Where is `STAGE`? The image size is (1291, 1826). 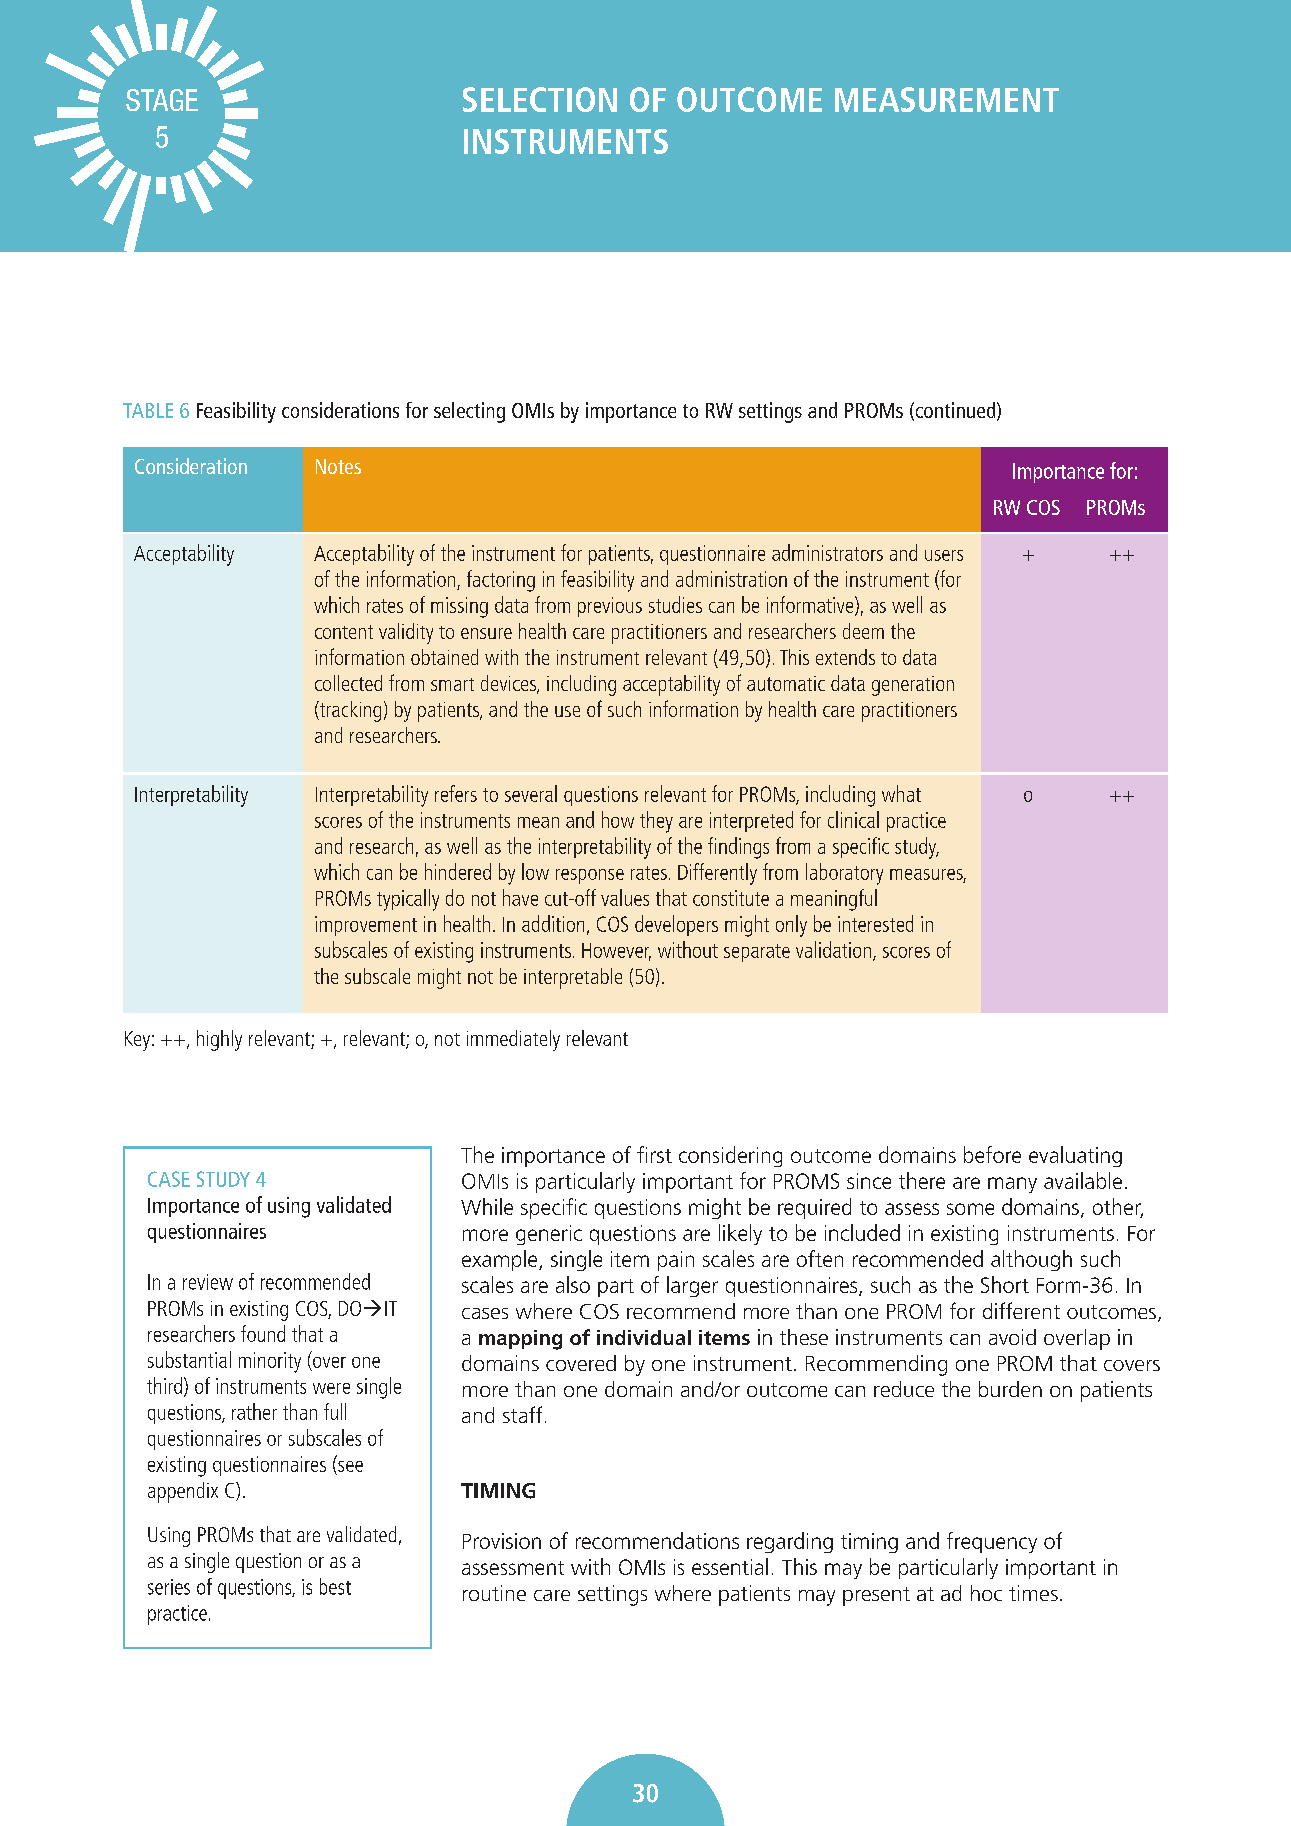 STAGE is located at coordinates (162, 100).
